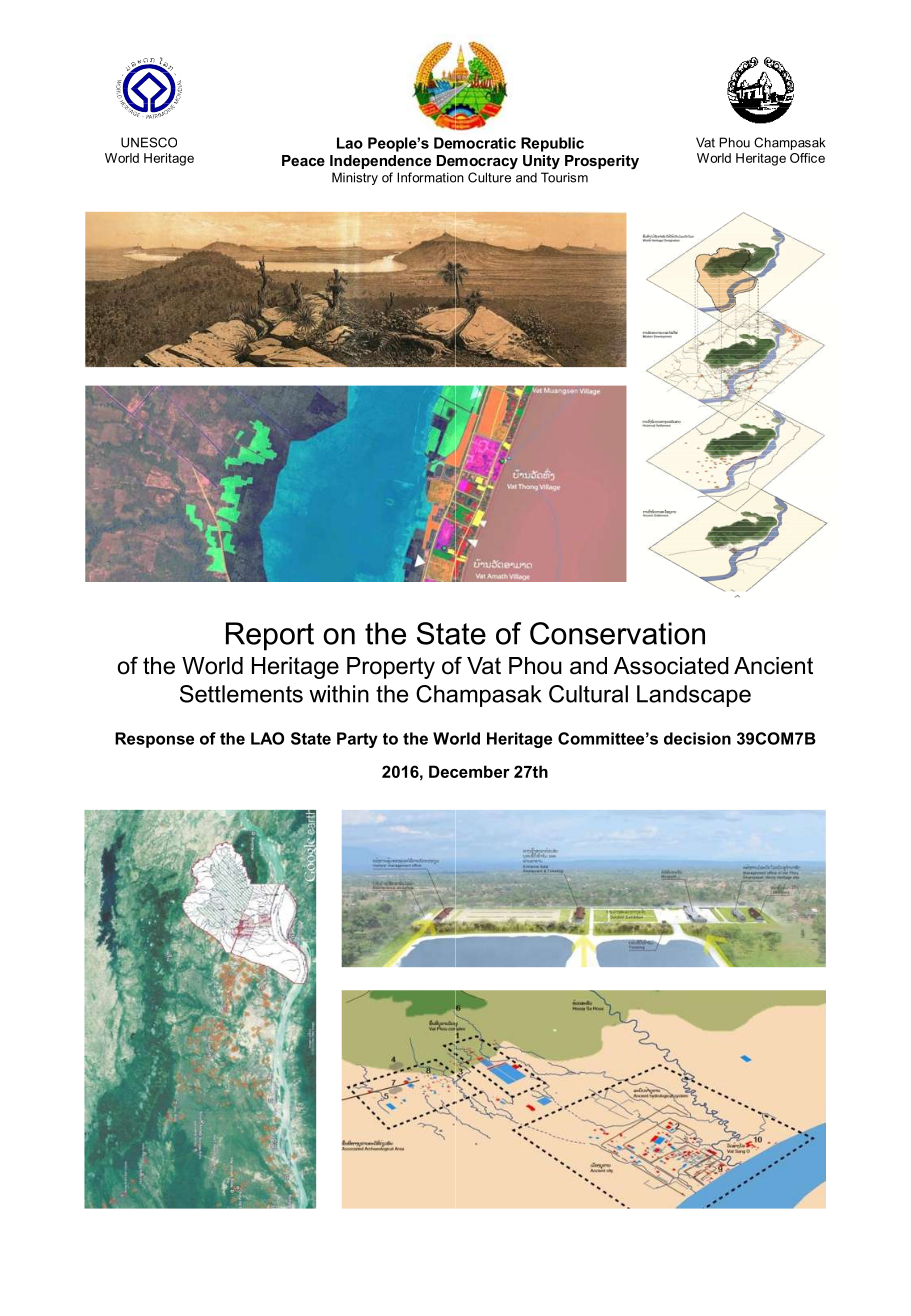 The width and height of the screenshot is (911, 1316). I want to click on Landscape, so click(694, 696).
